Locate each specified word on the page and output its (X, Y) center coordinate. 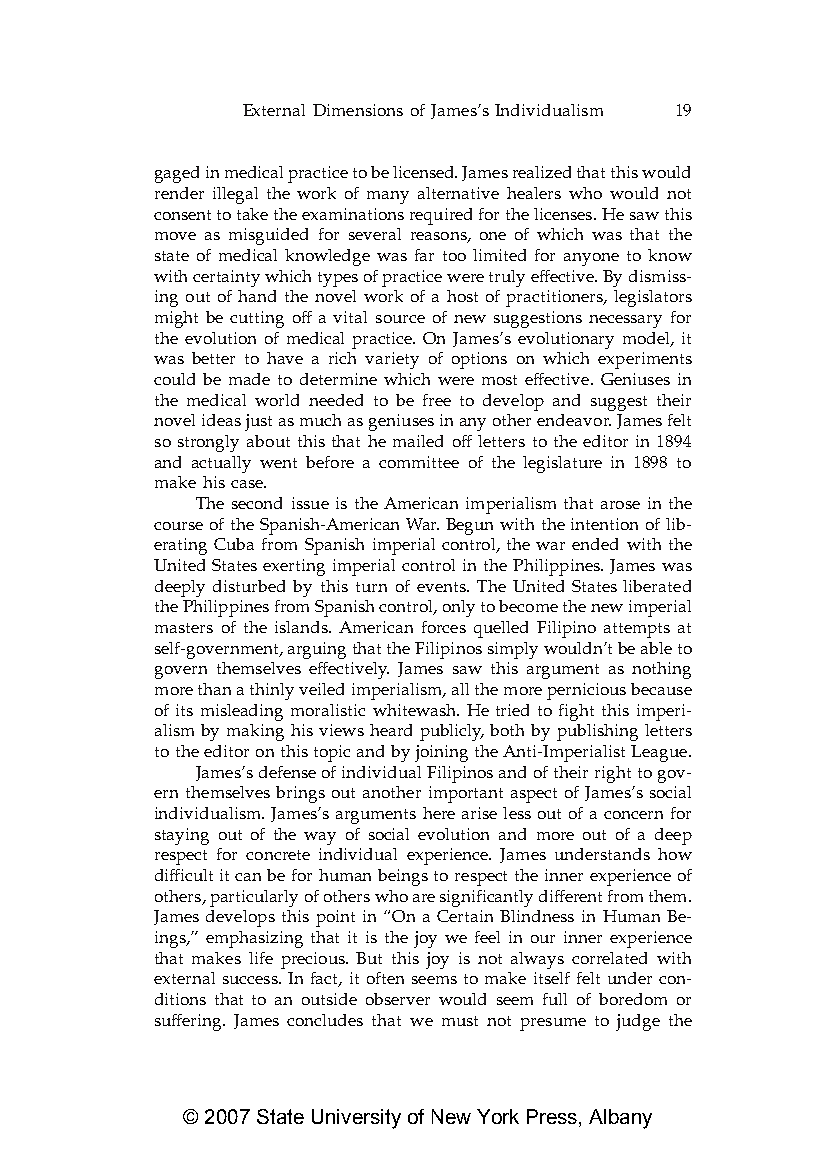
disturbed (249, 586)
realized (542, 172)
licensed (425, 172)
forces (444, 627)
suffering (190, 1022)
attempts (637, 630)
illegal (235, 195)
